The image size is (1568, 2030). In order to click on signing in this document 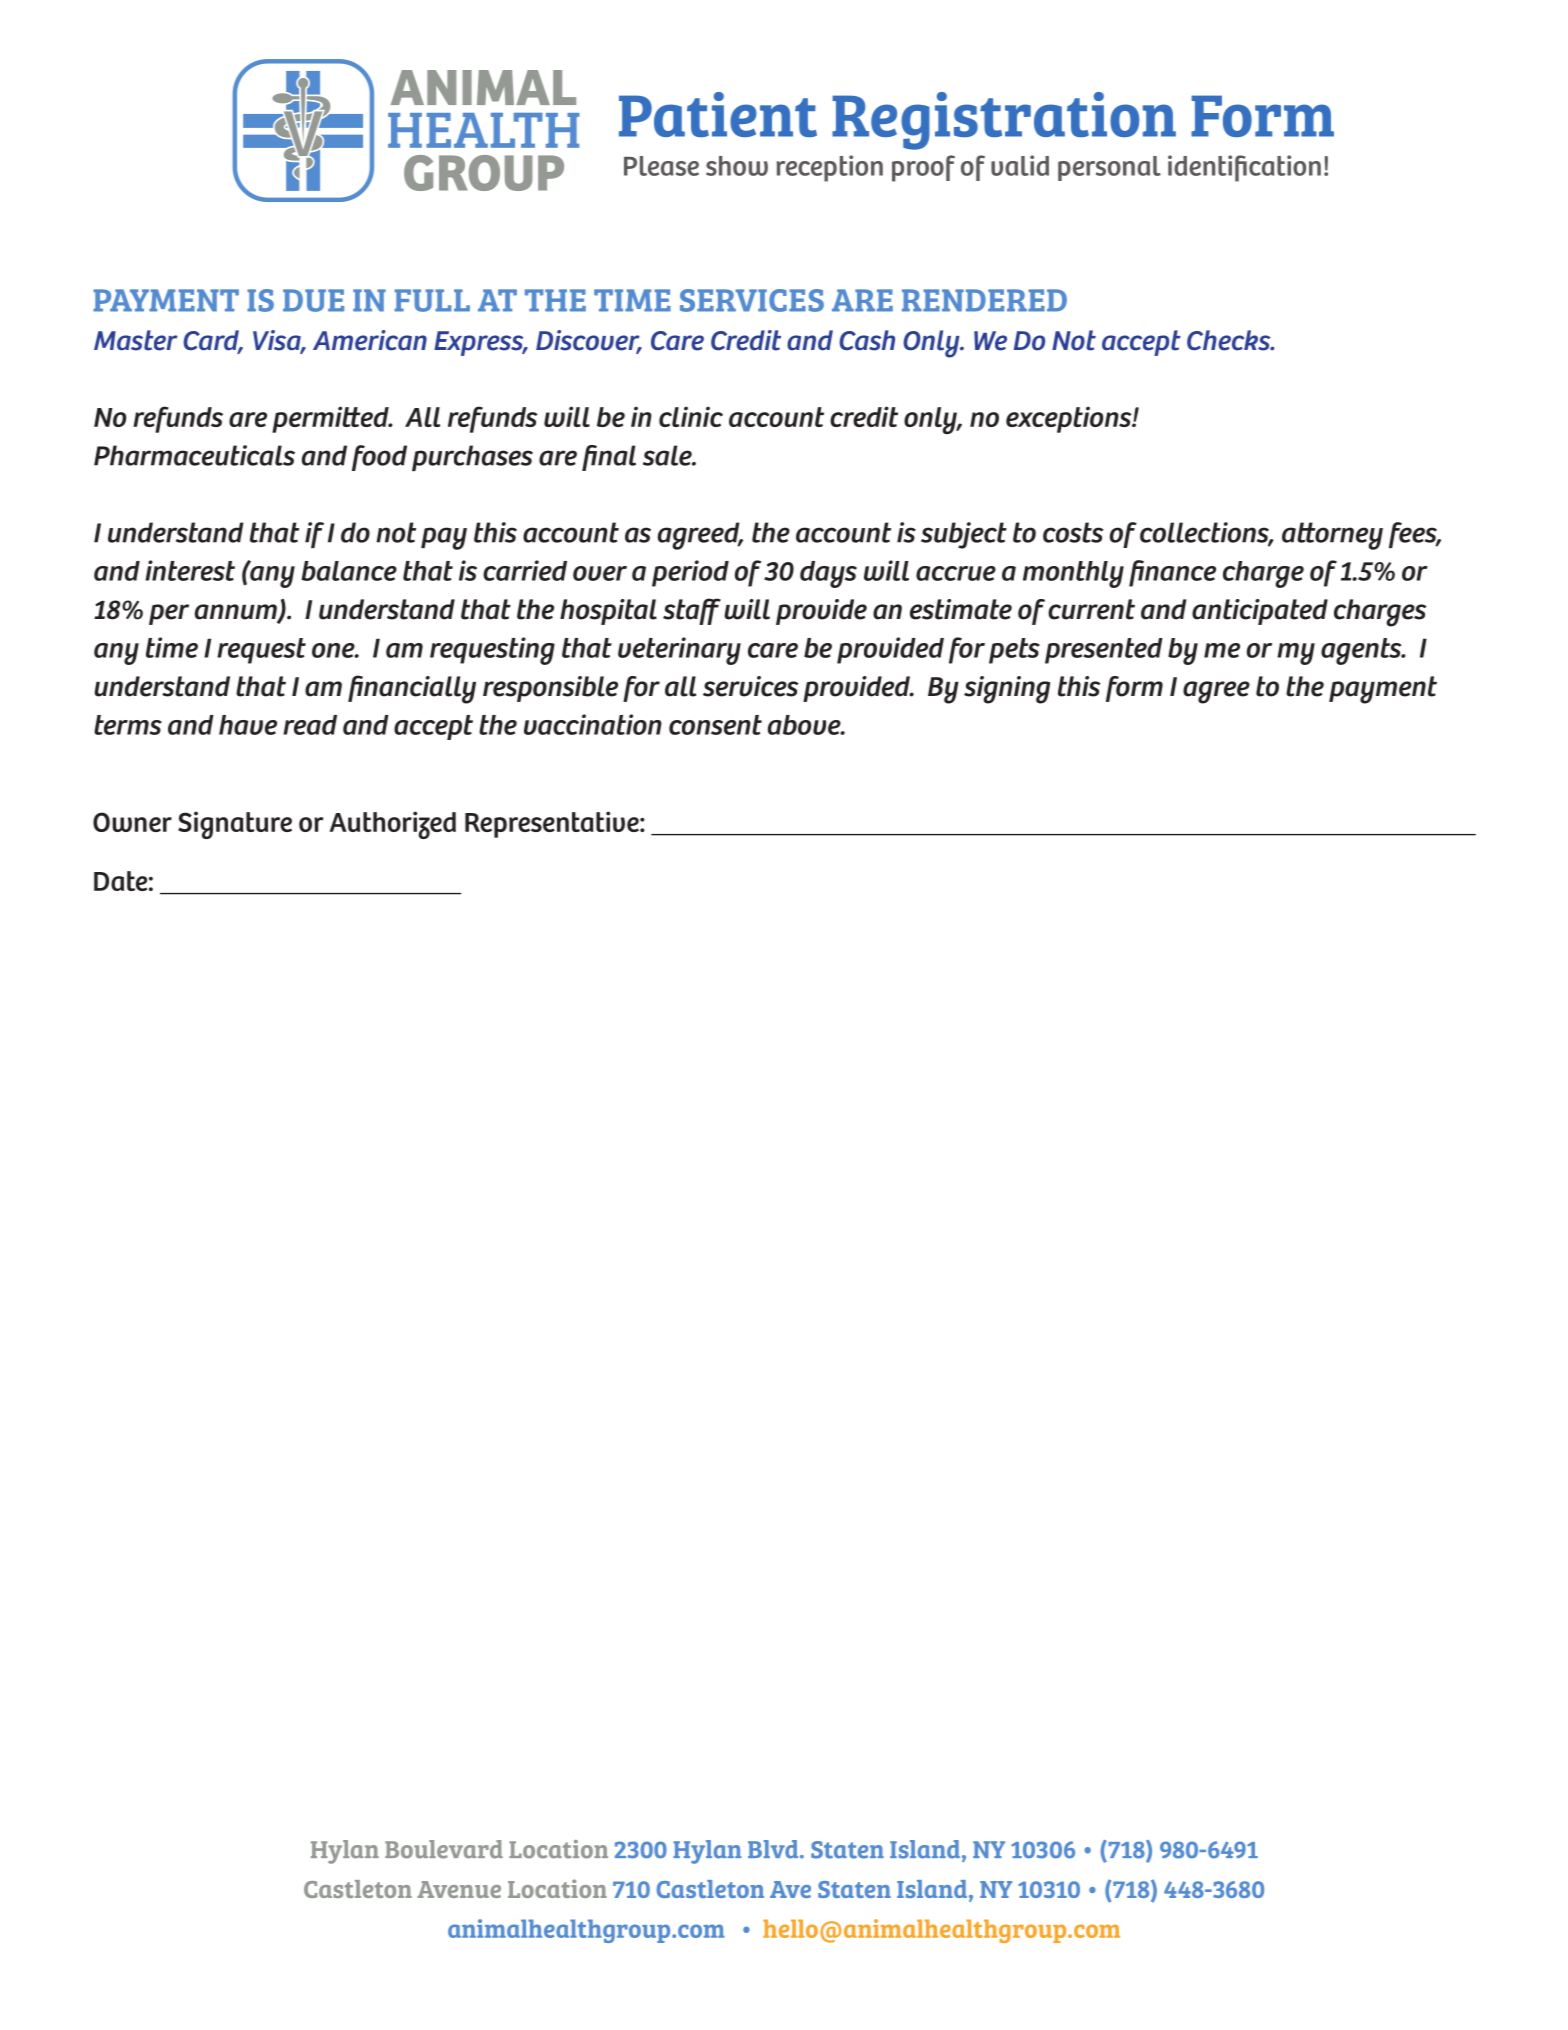, I will do `click(1007, 690)`.
